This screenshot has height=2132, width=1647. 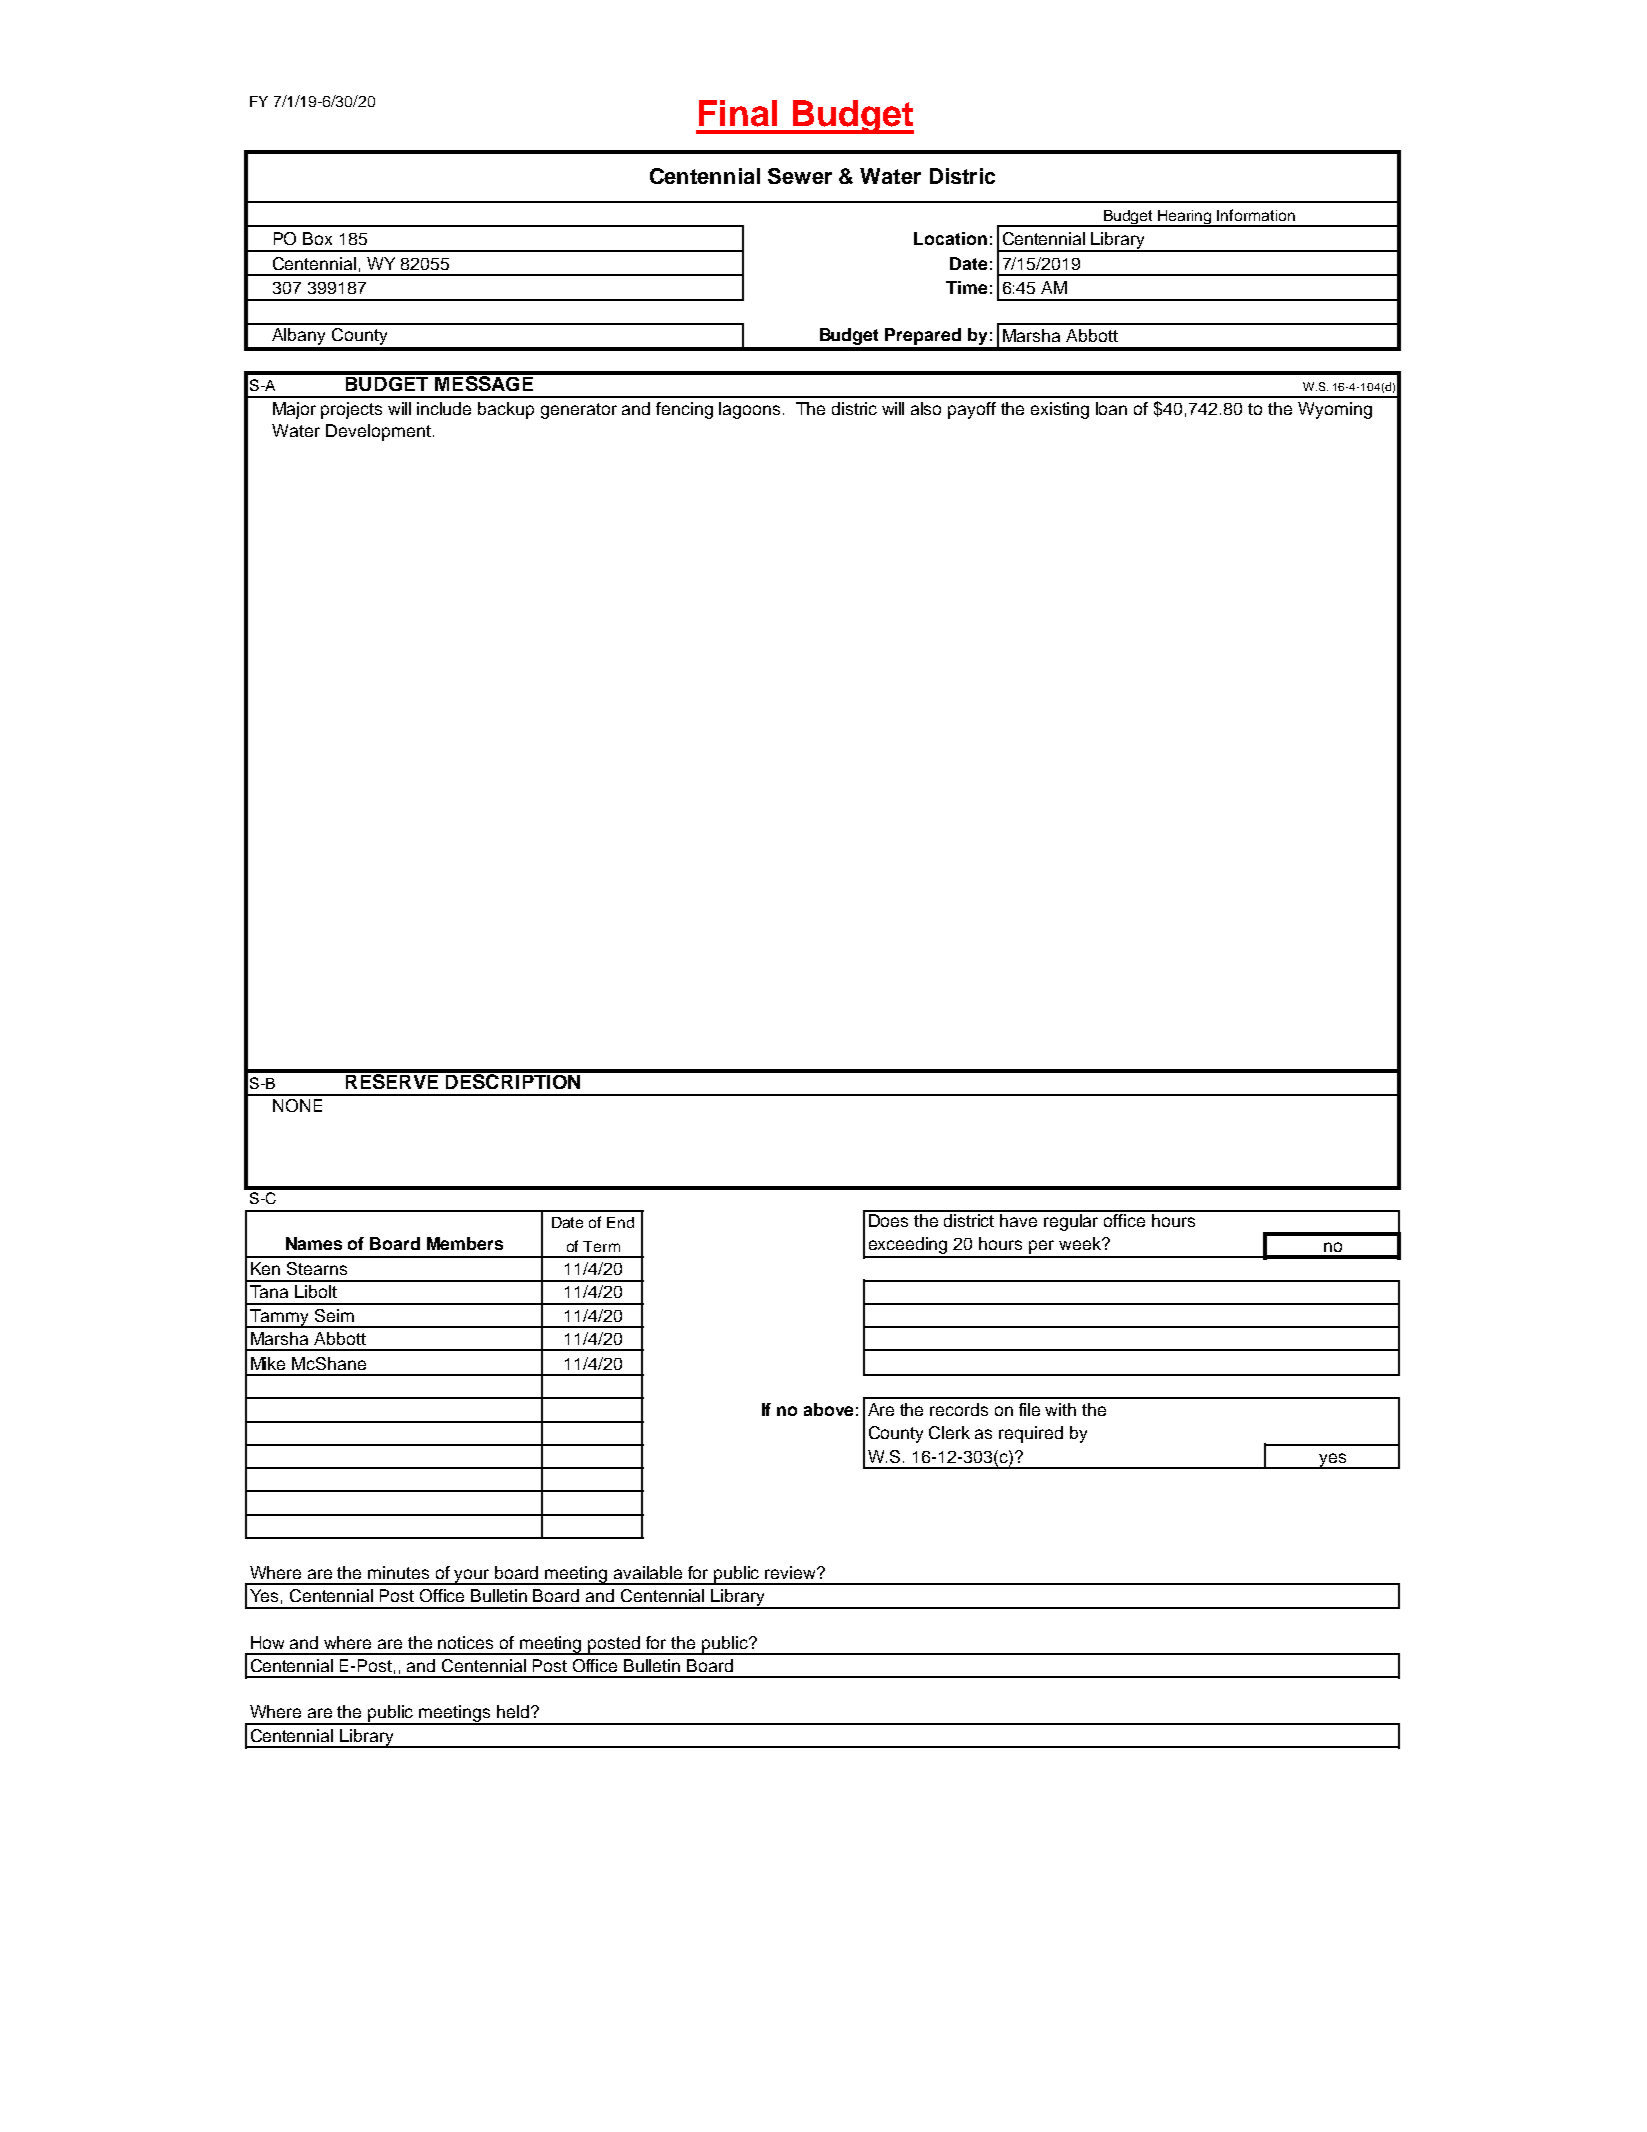 I want to click on Hearing, so click(x=1185, y=218).
